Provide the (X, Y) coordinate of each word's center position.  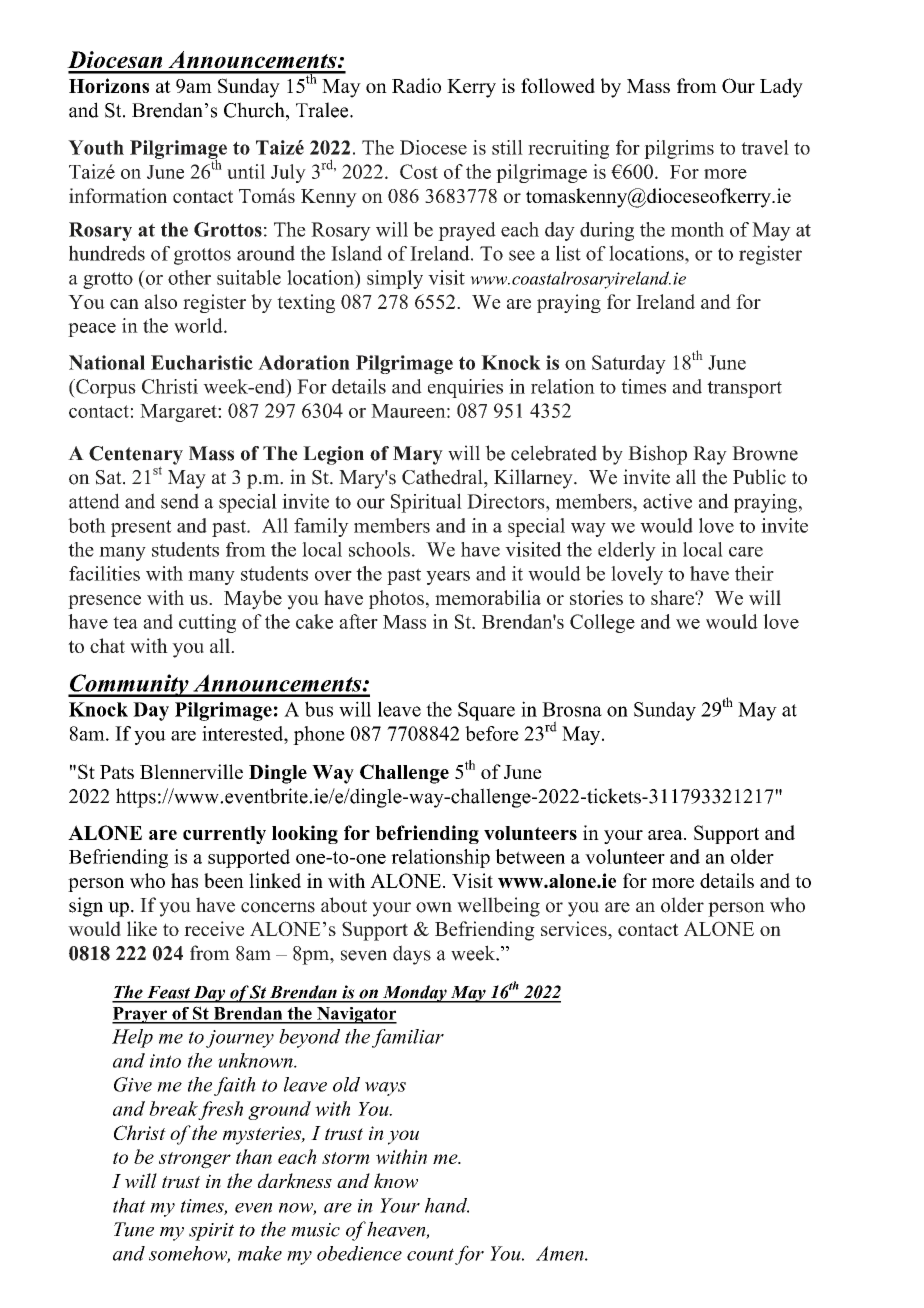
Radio (416, 85)
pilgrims (679, 149)
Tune (134, 1229)
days (412, 955)
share (673, 597)
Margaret (179, 413)
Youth (96, 147)
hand (447, 1205)
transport (744, 389)
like (142, 928)
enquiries (465, 388)
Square (486, 711)
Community (129, 685)
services (575, 928)
